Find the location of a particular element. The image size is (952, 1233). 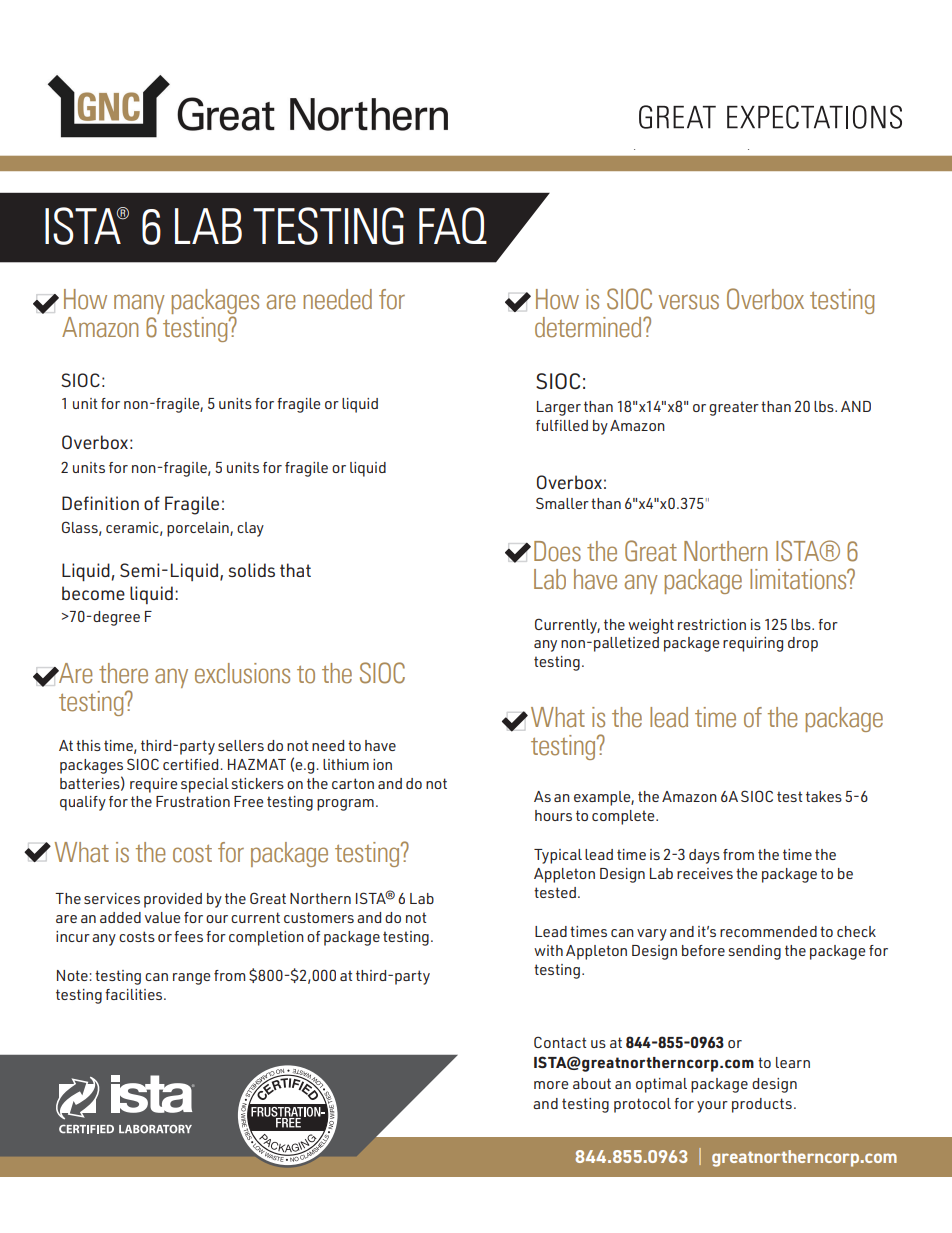

FAQ is located at coordinates (453, 225).
